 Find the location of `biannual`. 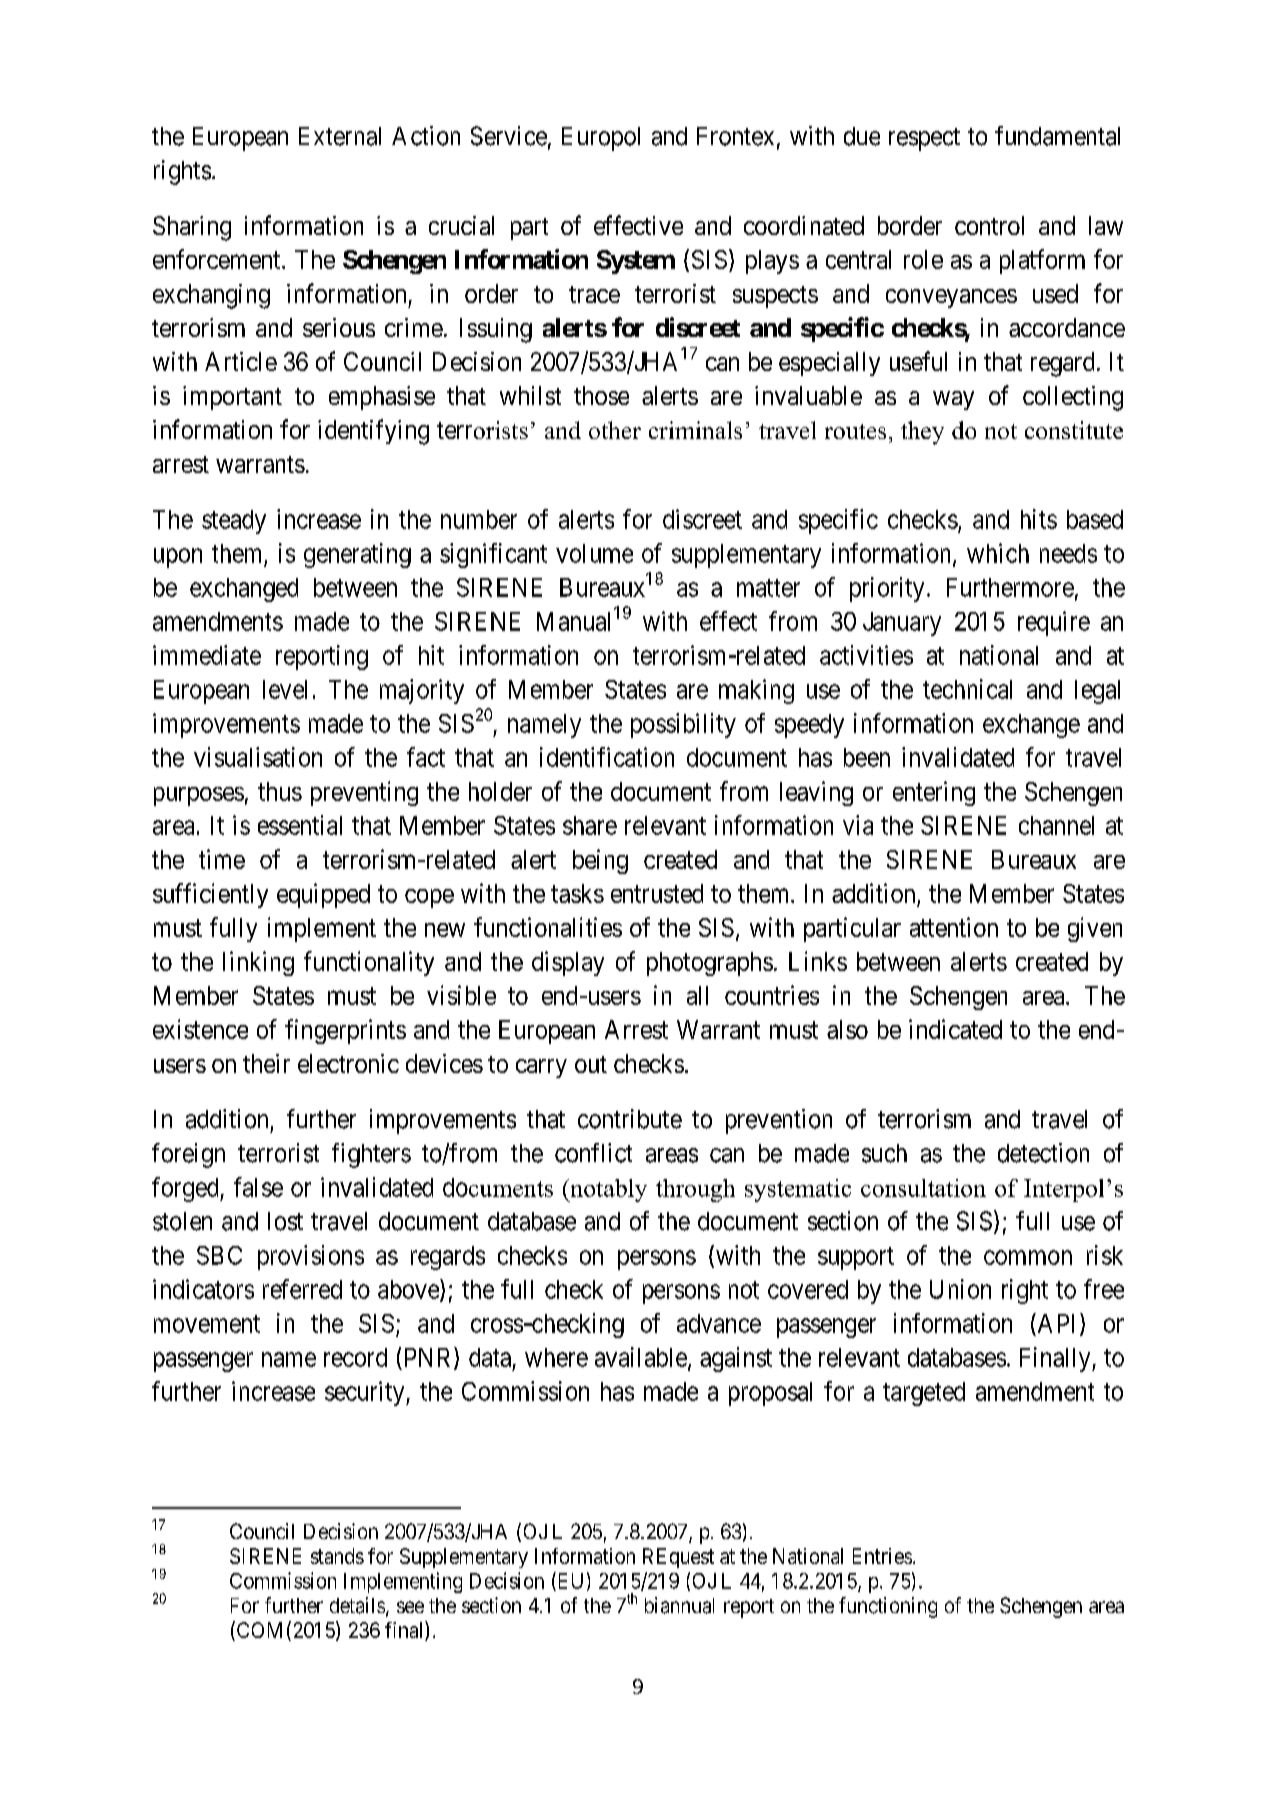

biannual is located at coordinates (679, 1605).
